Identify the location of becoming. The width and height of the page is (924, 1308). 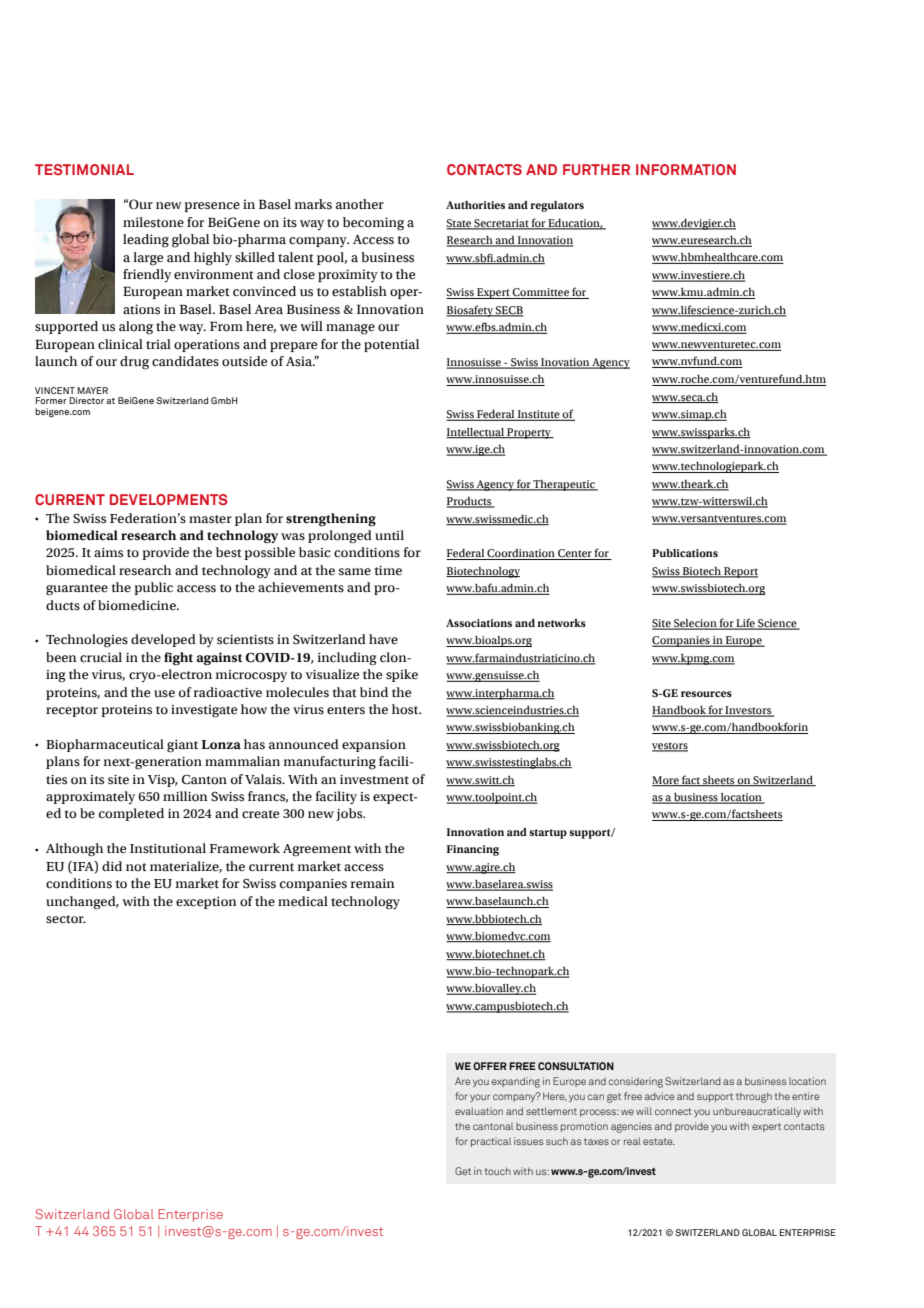
(373, 224).
